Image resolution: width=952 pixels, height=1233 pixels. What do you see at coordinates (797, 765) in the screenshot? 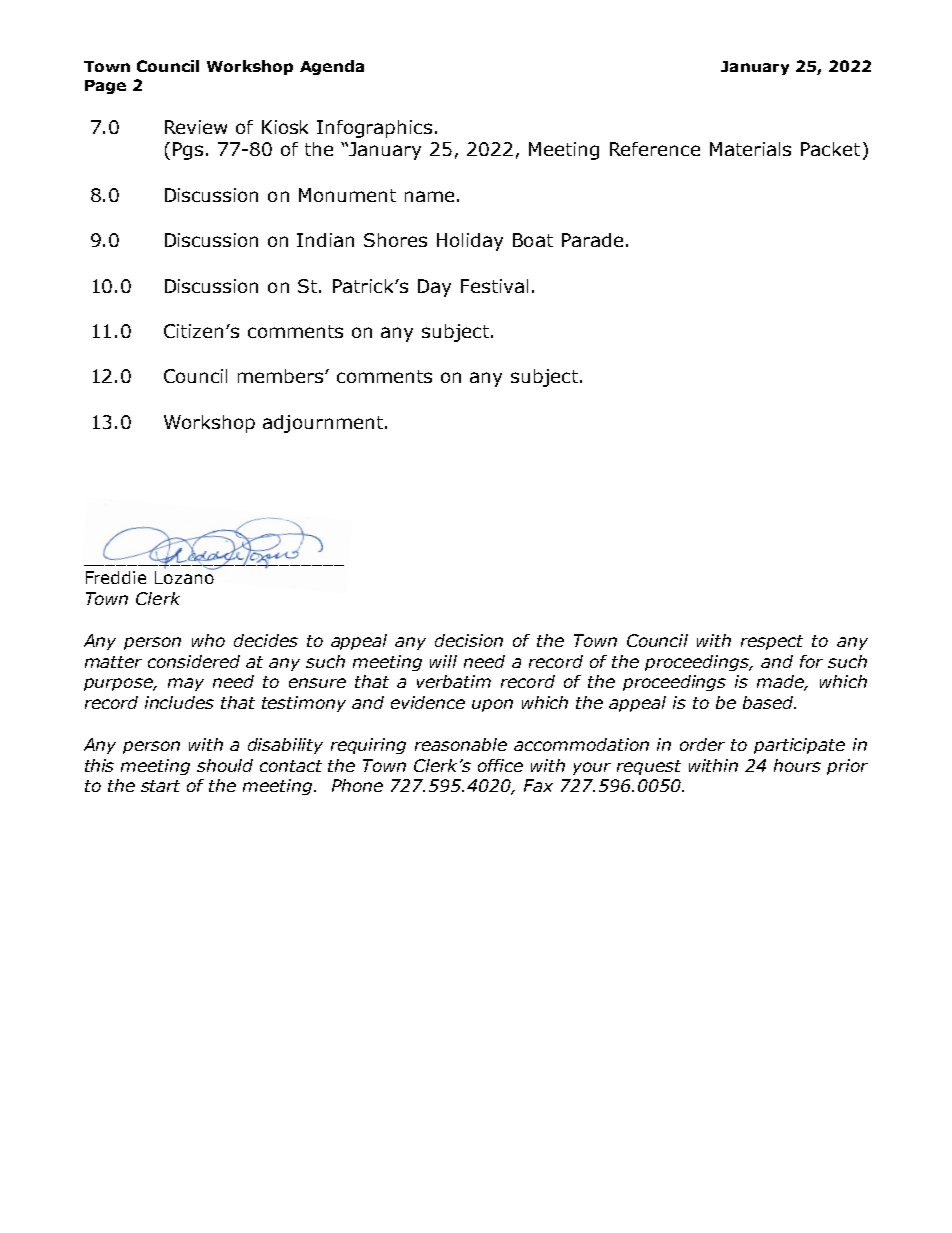
I see `hours` at bounding box center [797, 765].
